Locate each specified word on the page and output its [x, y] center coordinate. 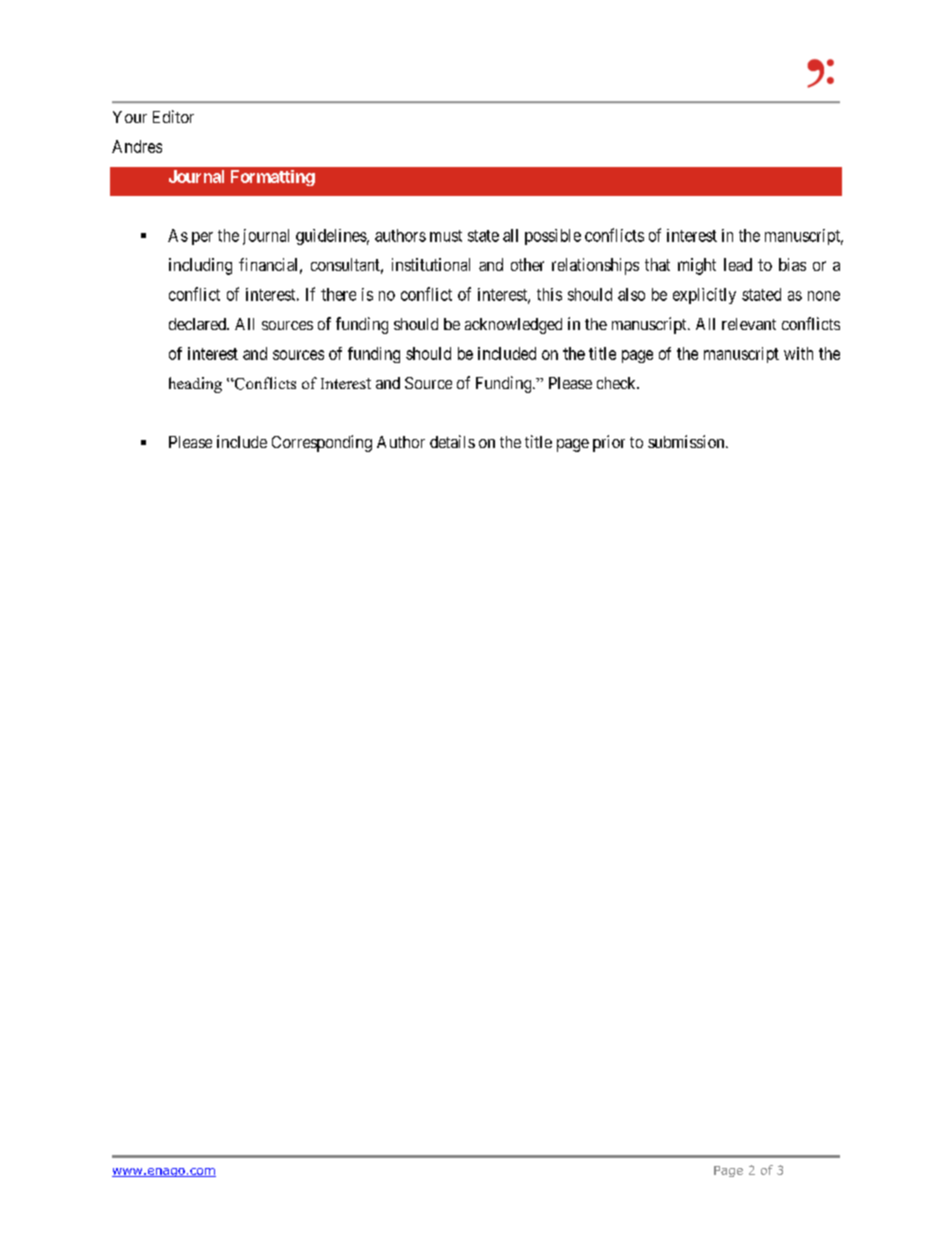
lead [738, 264]
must [446, 236]
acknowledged [513, 326]
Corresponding [322, 443]
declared [198, 324]
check [617, 383]
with [798, 353]
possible [553, 237]
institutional [431, 264]
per [202, 238]
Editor [173, 116]
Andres [137, 146]
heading [195, 385]
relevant [749, 324]
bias [792, 264]
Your [130, 117]
